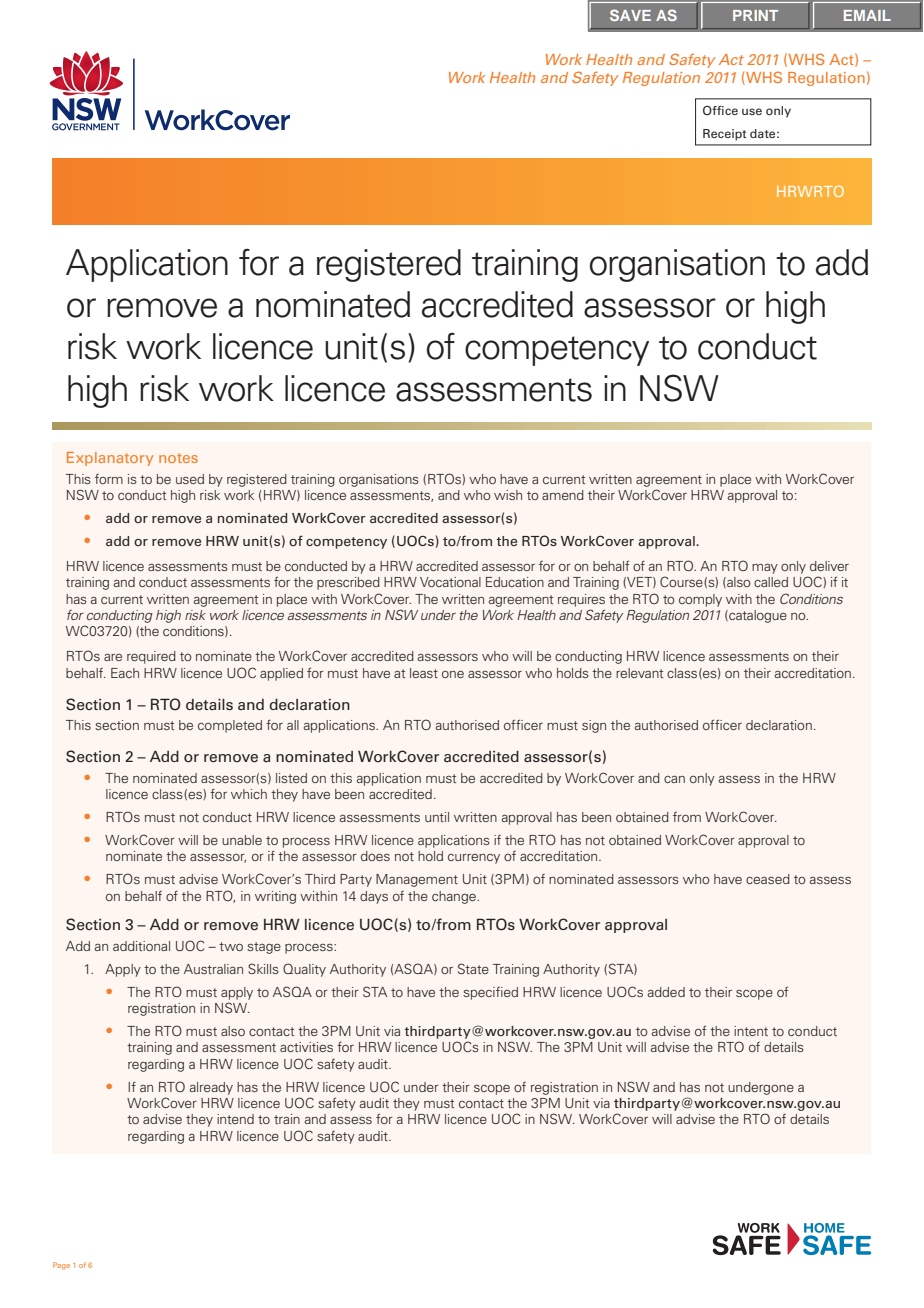 The height and width of the page is (1308, 924). I want to click on notes, so click(178, 458).
